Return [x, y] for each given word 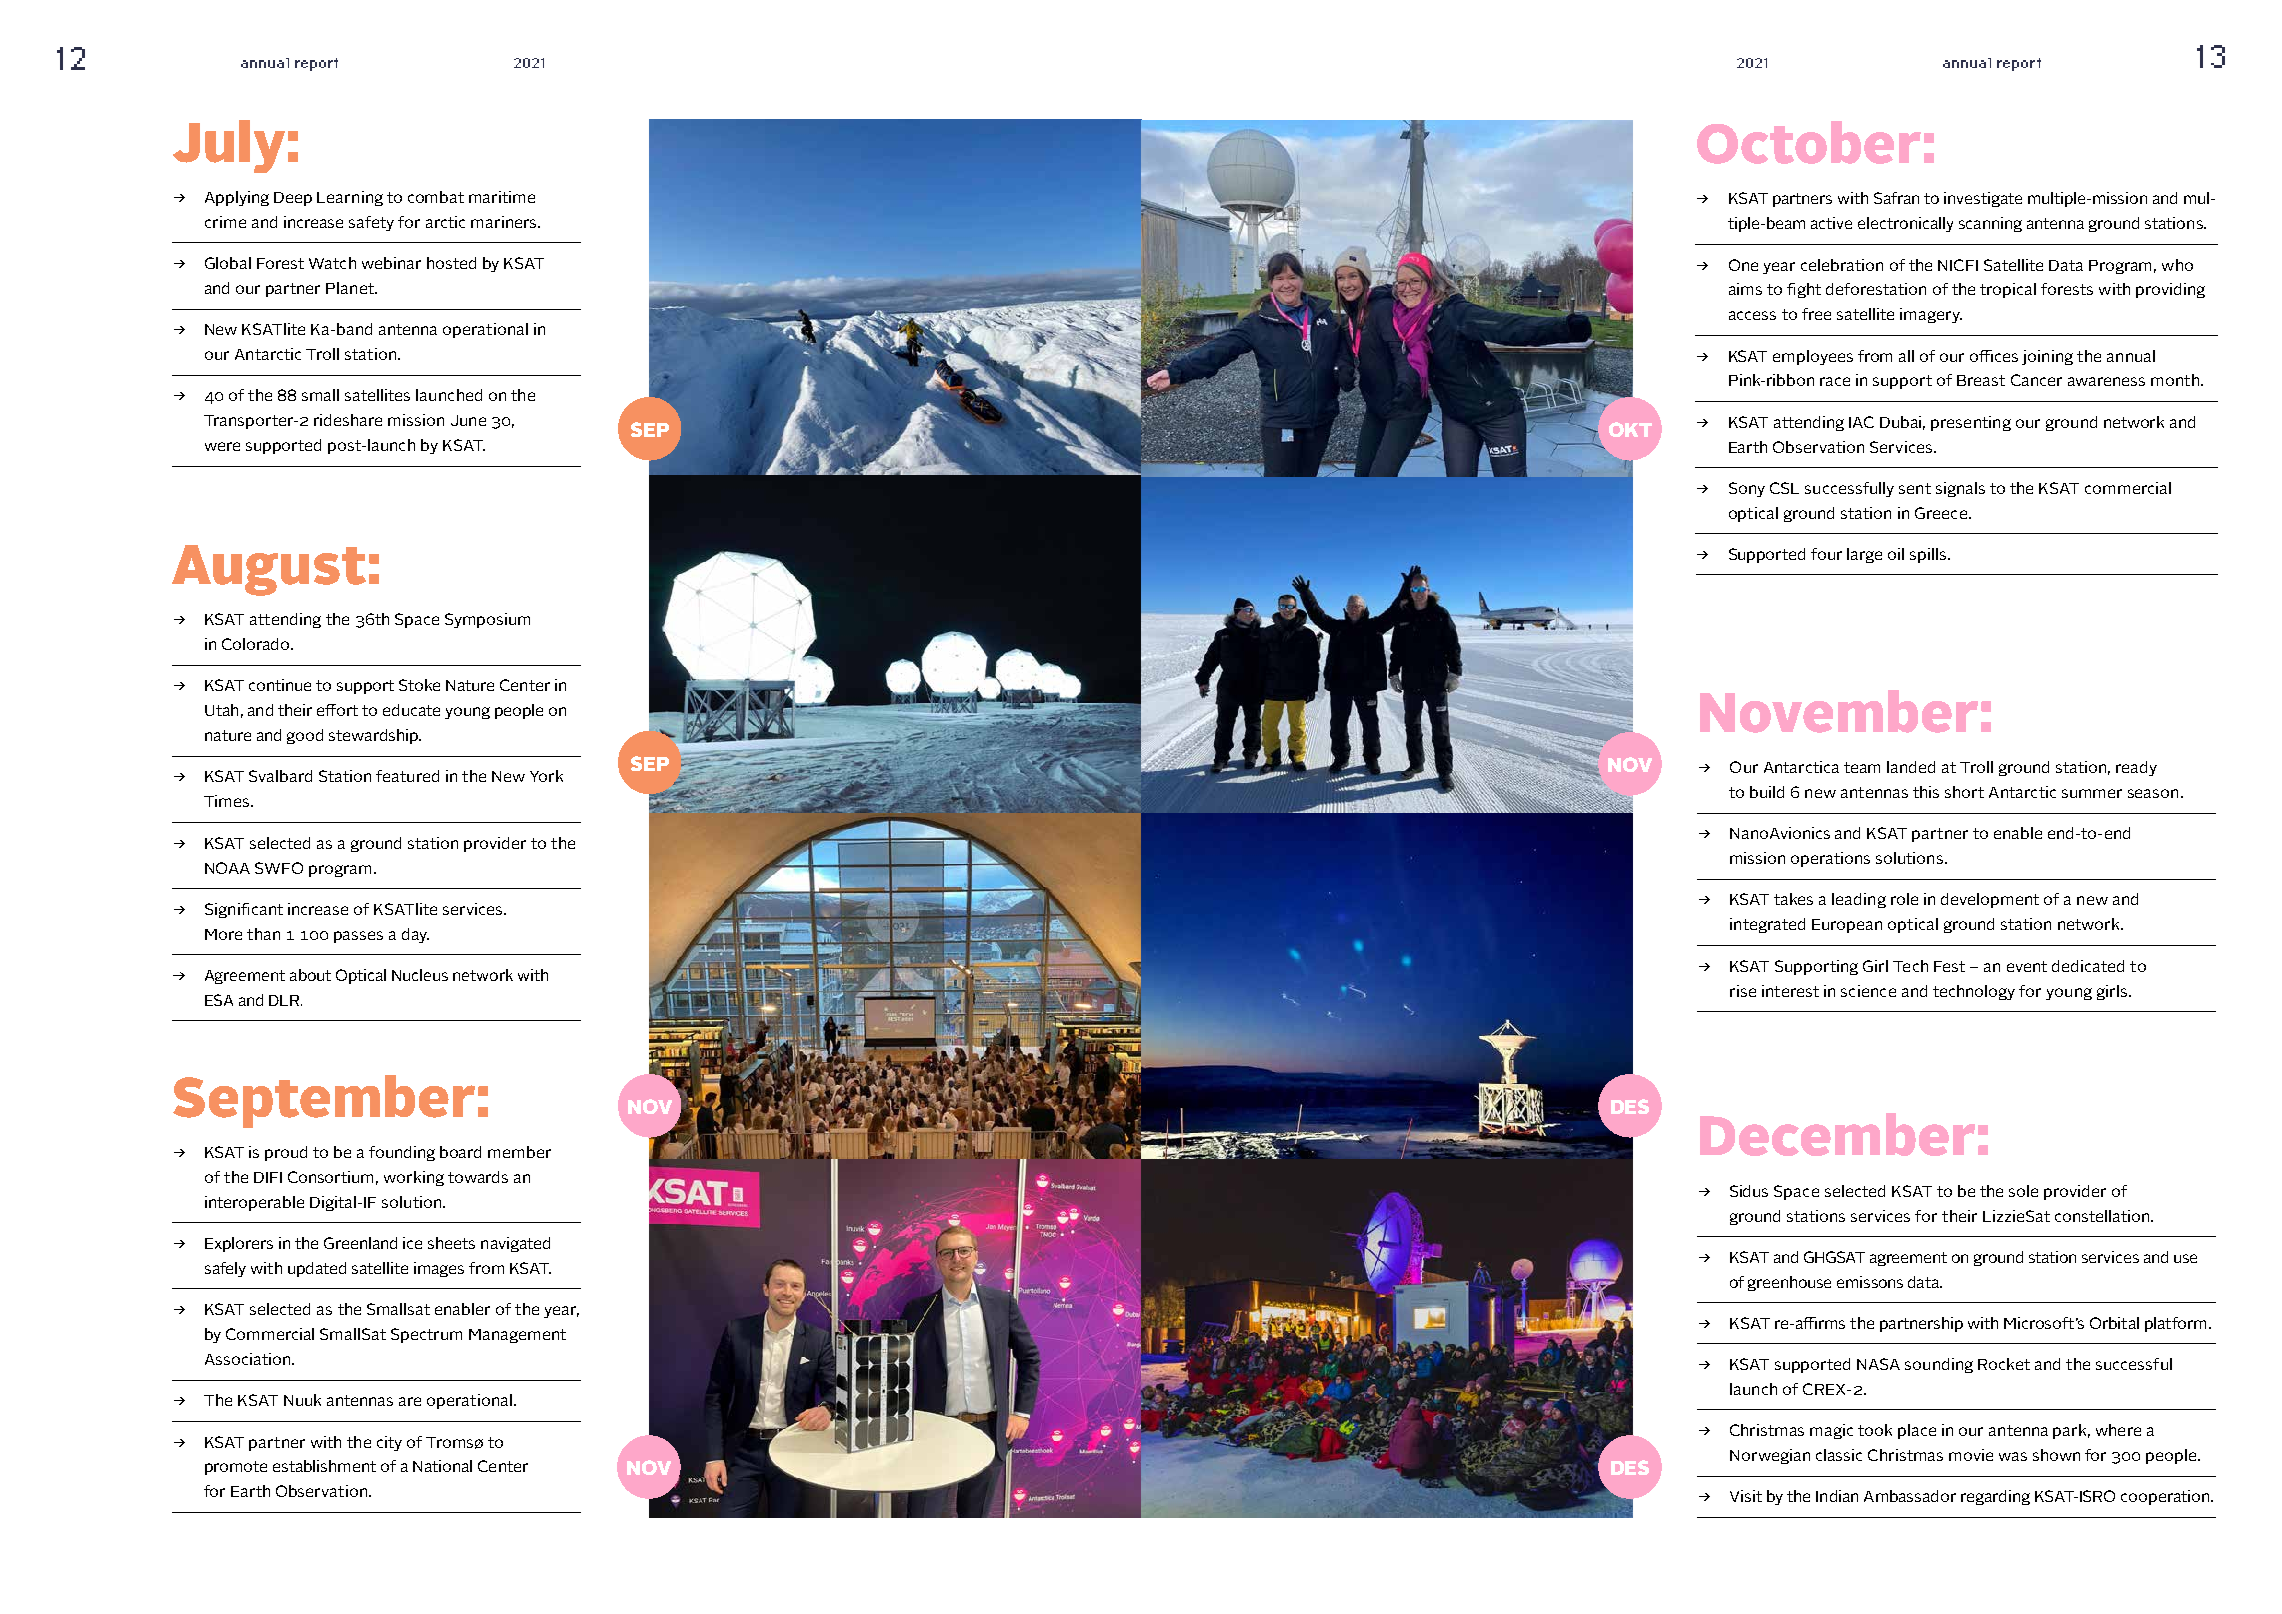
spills [1929, 555]
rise [1743, 991]
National [442, 1466]
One [1743, 265]
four [1826, 554]
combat [436, 197]
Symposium [487, 620]
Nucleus [420, 975]
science [1868, 991]
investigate [1983, 199]
